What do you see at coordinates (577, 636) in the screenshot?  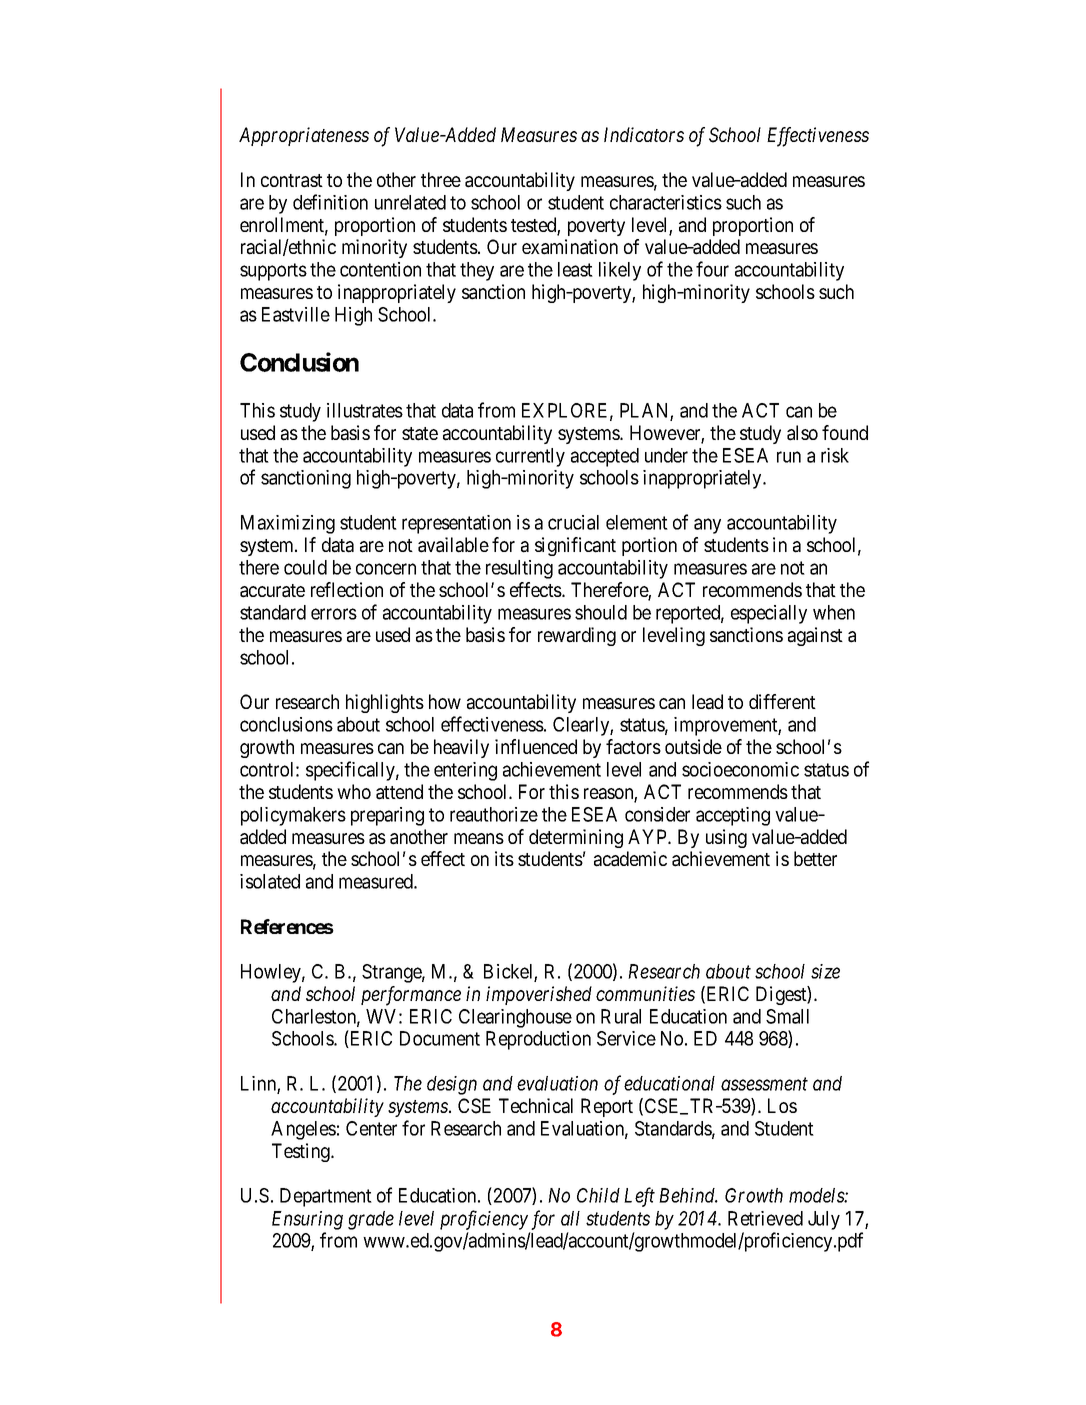 I see `rewarding` at bounding box center [577, 636].
